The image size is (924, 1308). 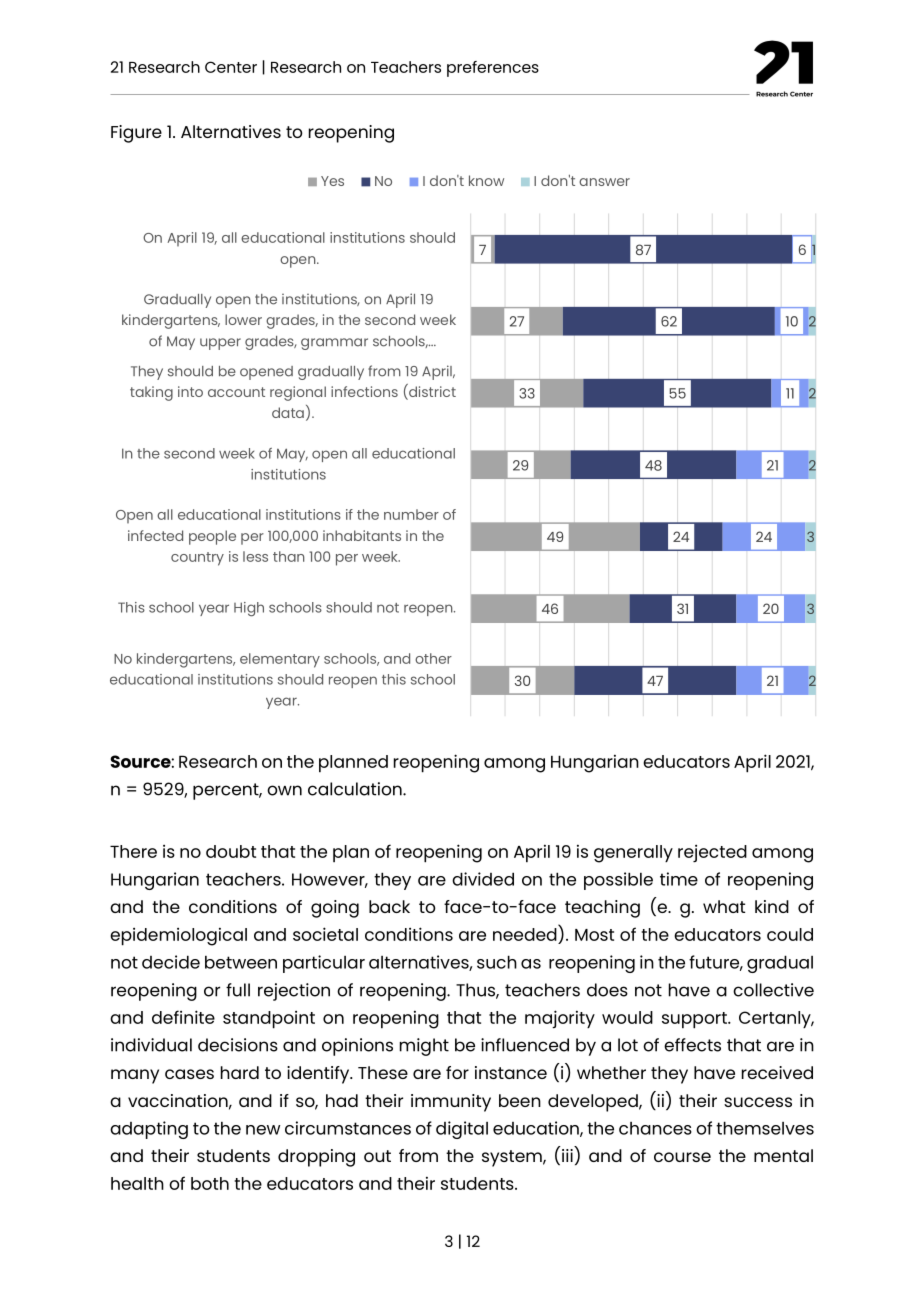 I want to click on rejected, so click(x=712, y=853).
